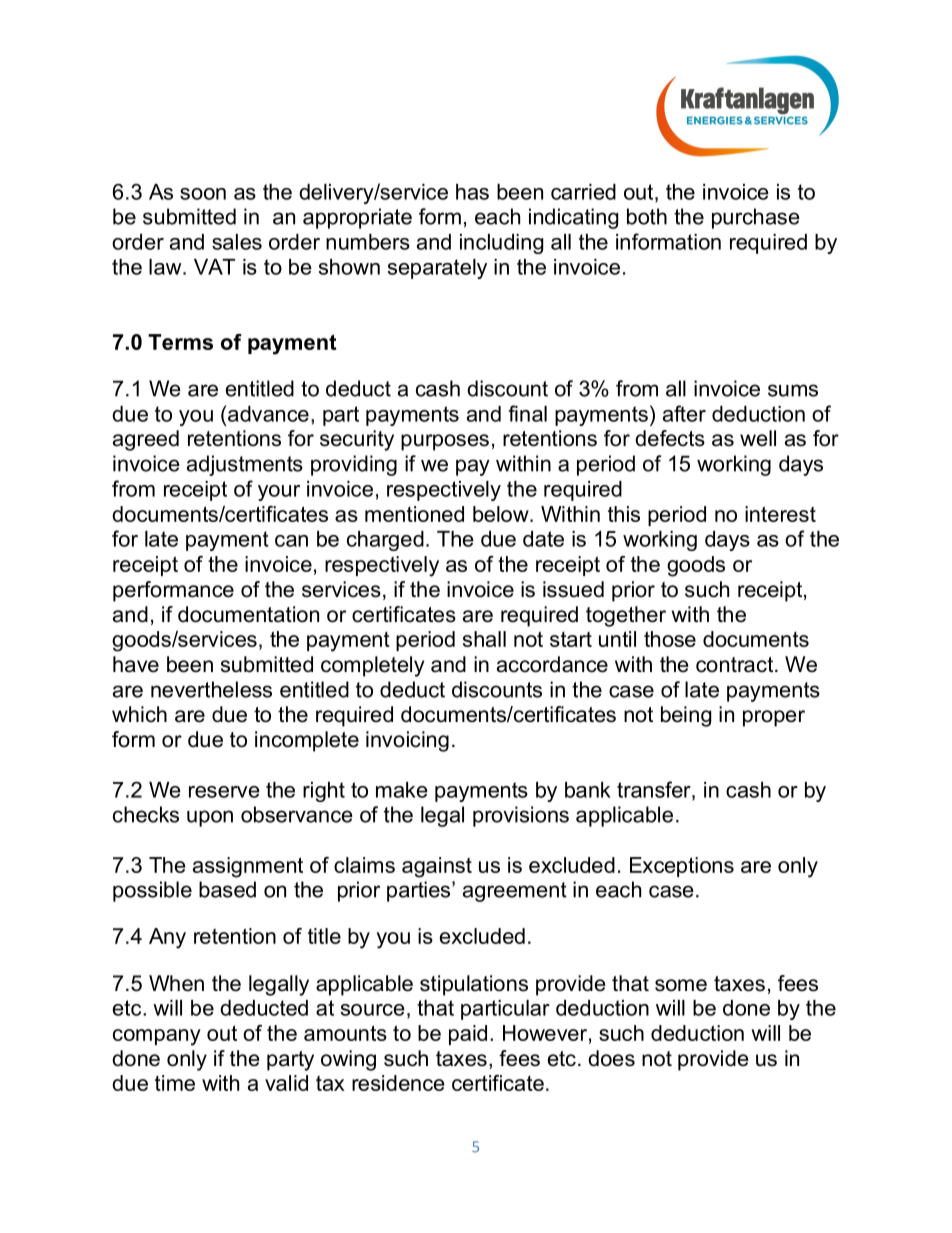 This image has width=952, height=1233. I want to click on purchase, so click(756, 218).
